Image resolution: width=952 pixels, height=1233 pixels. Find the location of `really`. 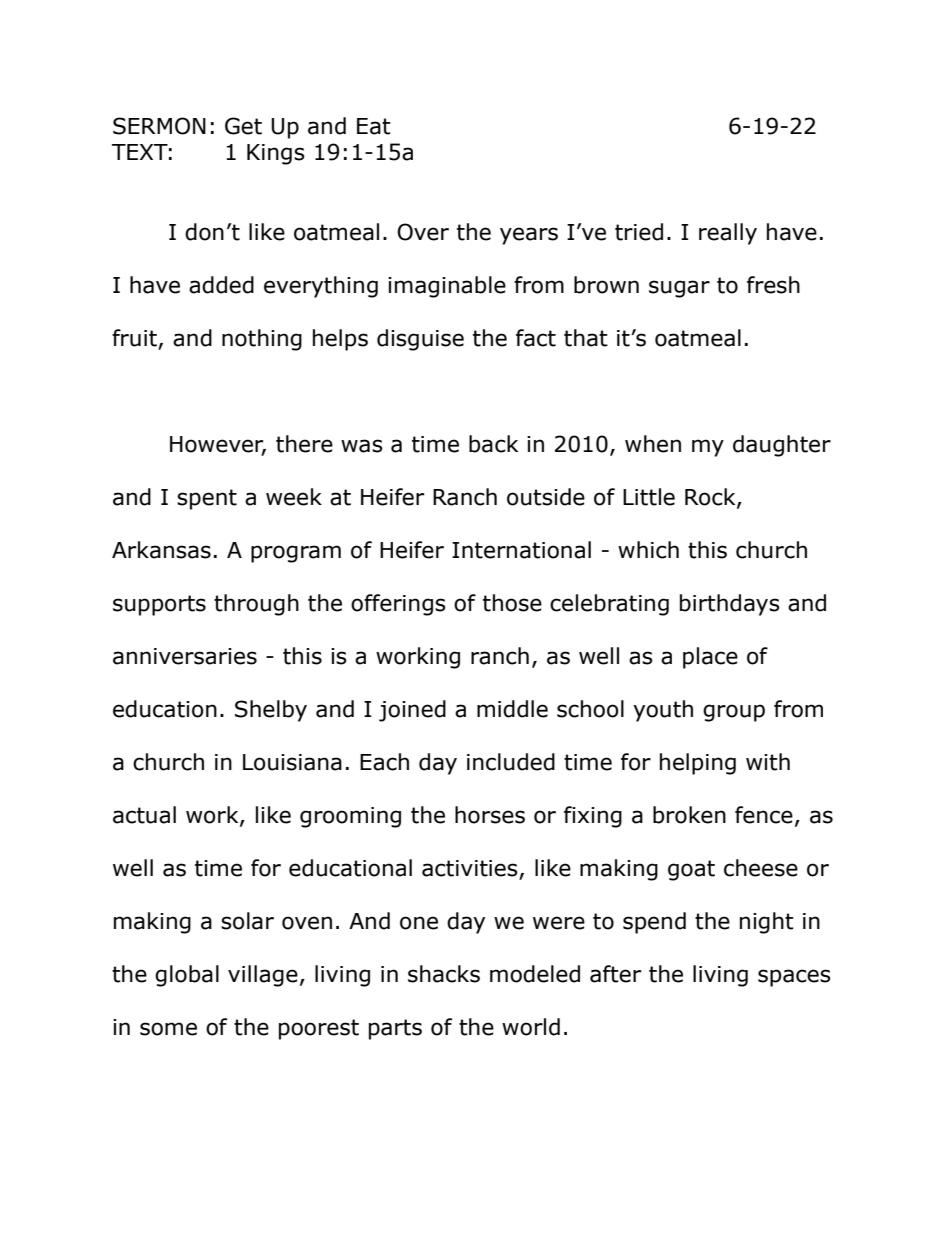

really is located at coordinates (728, 234).
